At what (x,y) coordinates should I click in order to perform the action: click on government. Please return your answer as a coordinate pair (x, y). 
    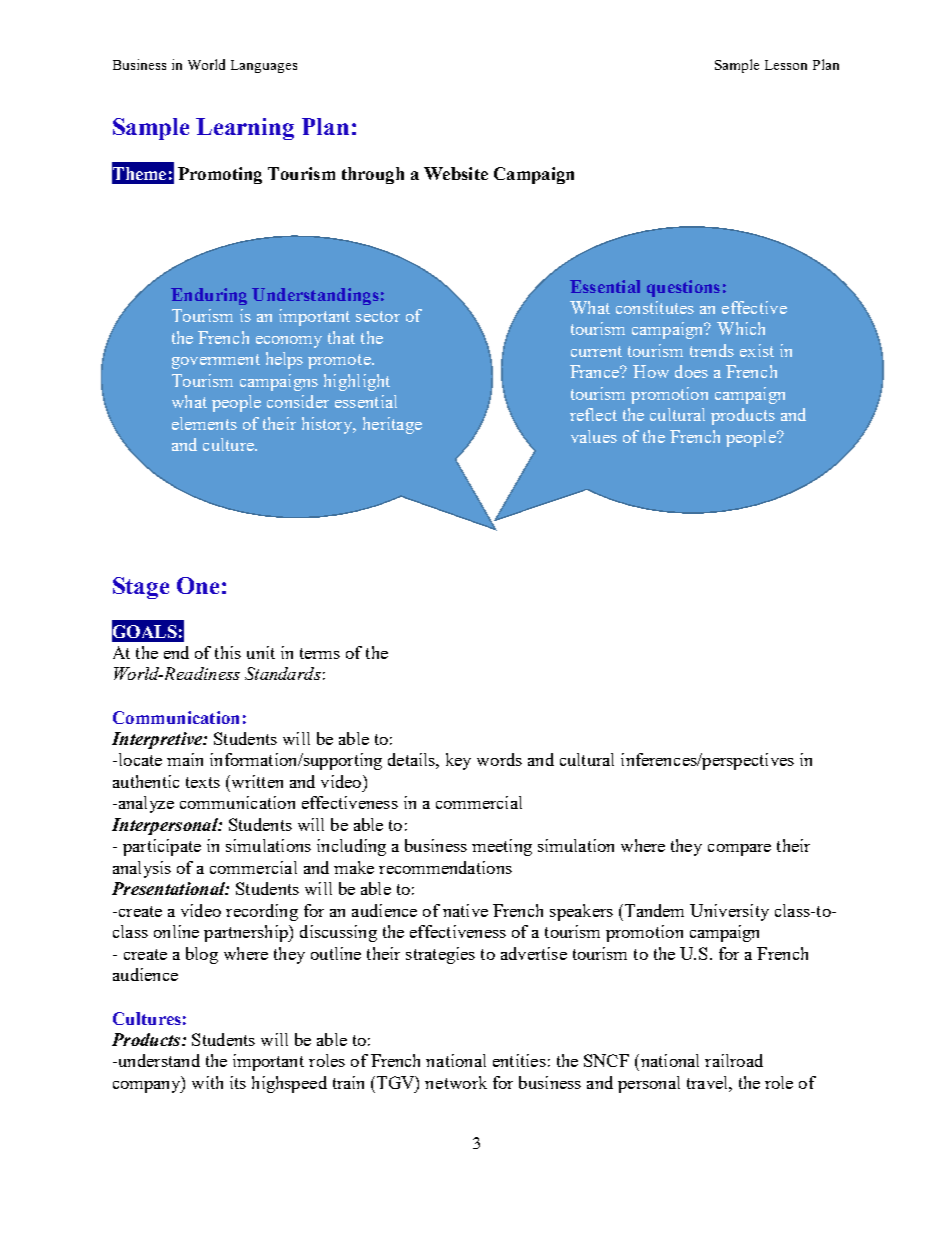
    Looking at the image, I should click on (216, 361).
